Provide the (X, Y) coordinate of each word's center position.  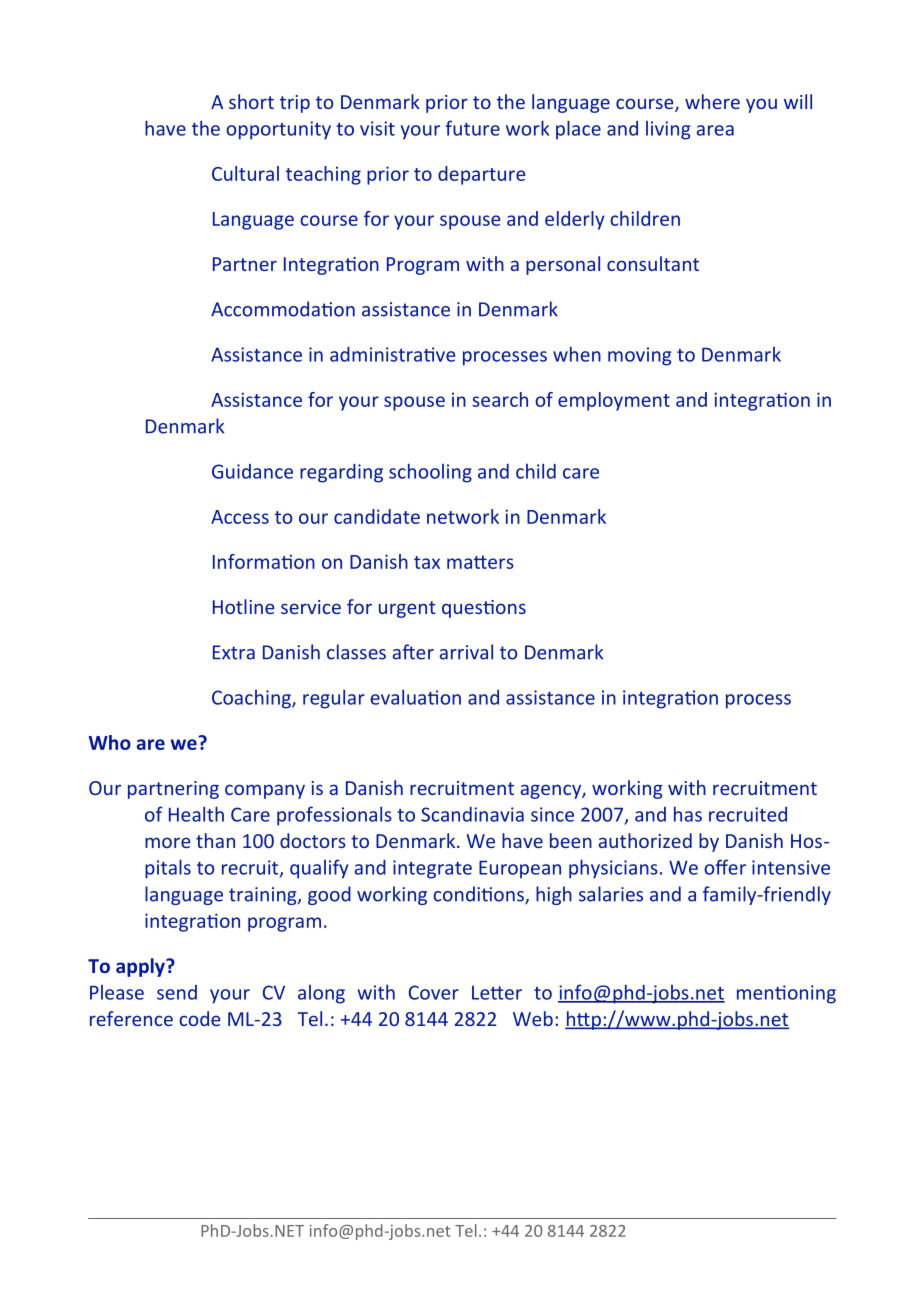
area (715, 130)
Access (240, 517)
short (251, 101)
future (472, 128)
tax (427, 562)
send (177, 992)
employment (614, 401)
